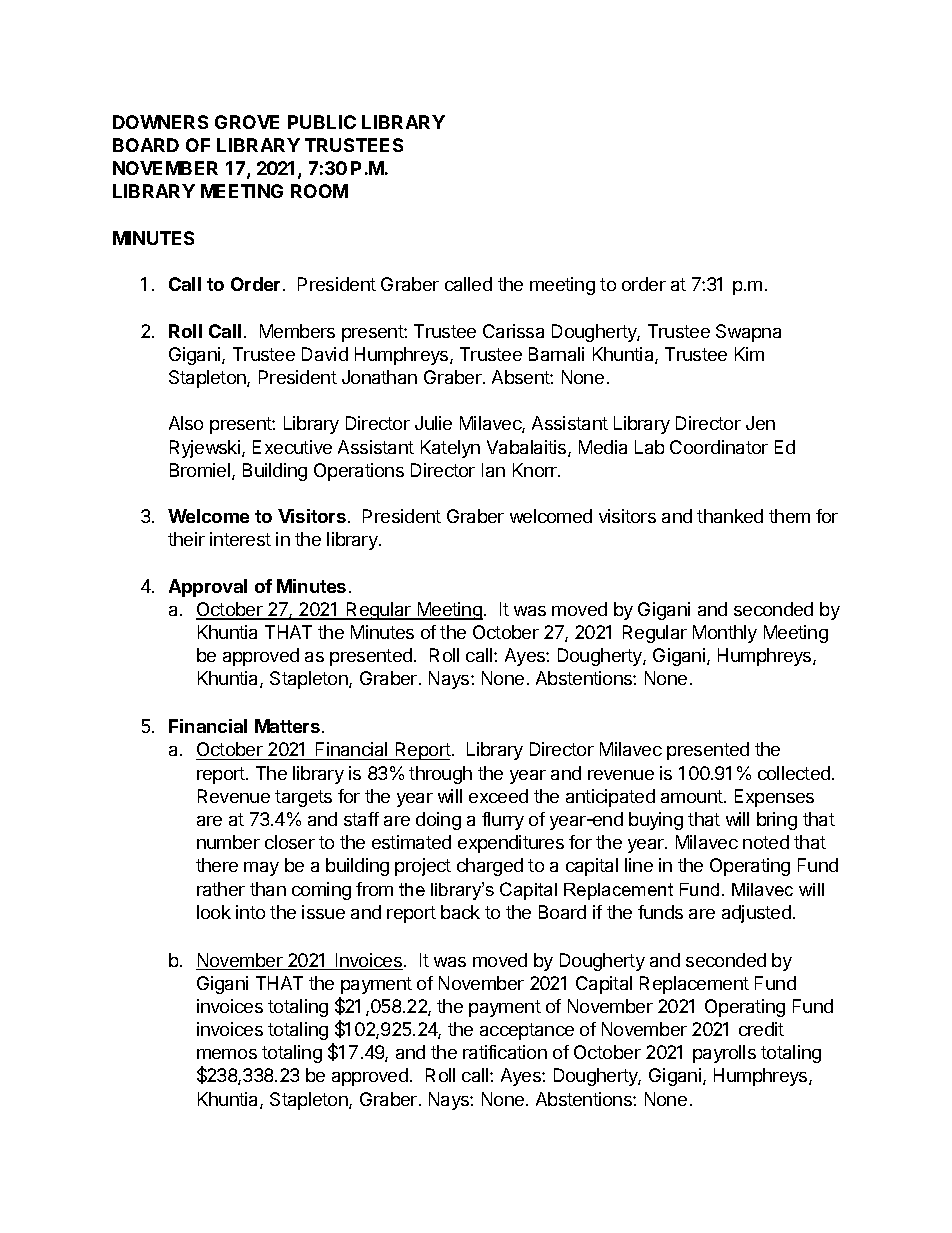 Image resolution: width=952 pixels, height=1233 pixels. I want to click on Matters, so click(287, 726).
